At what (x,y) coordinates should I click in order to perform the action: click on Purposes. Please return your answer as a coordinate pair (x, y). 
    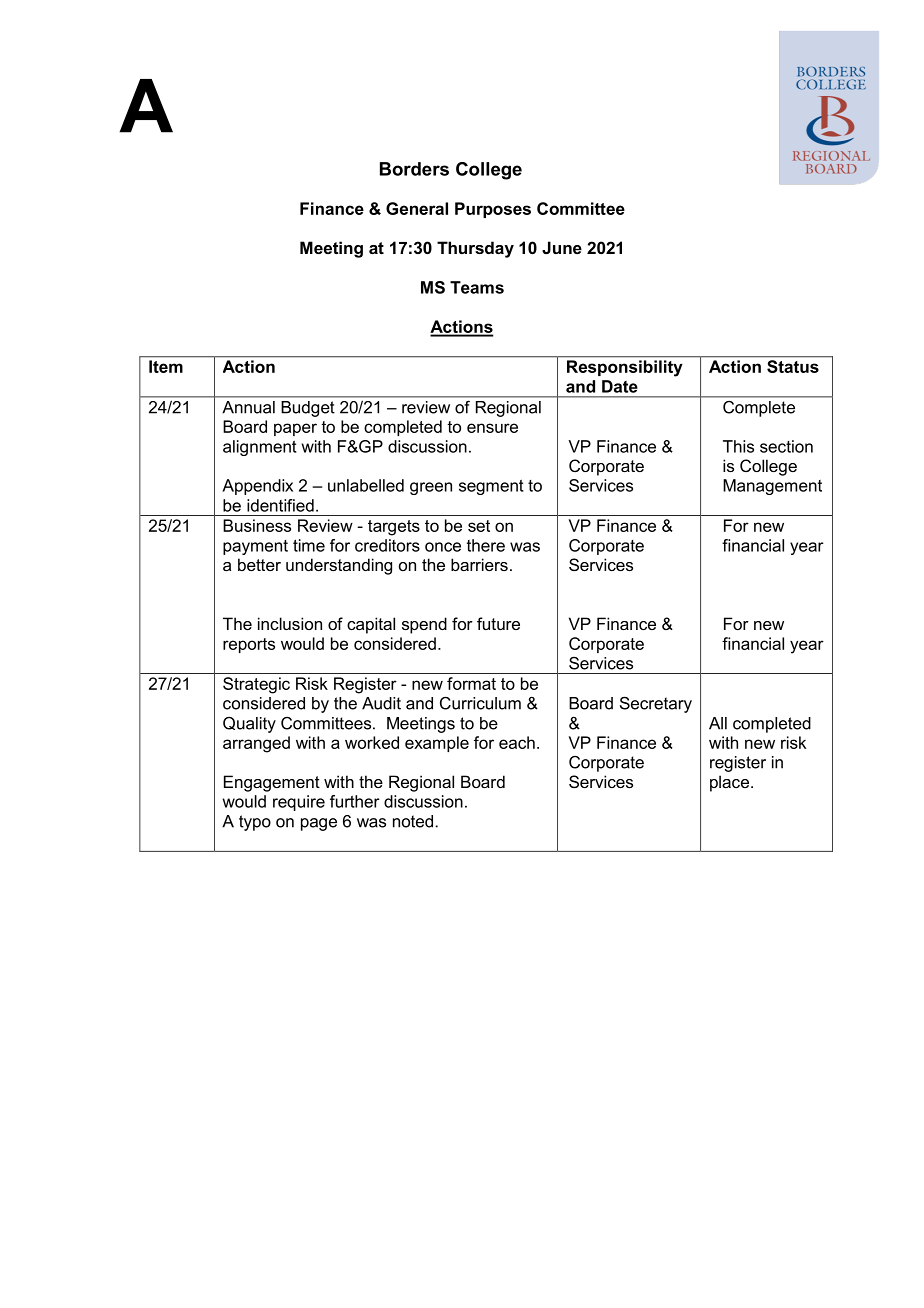
    Looking at the image, I should click on (493, 210).
